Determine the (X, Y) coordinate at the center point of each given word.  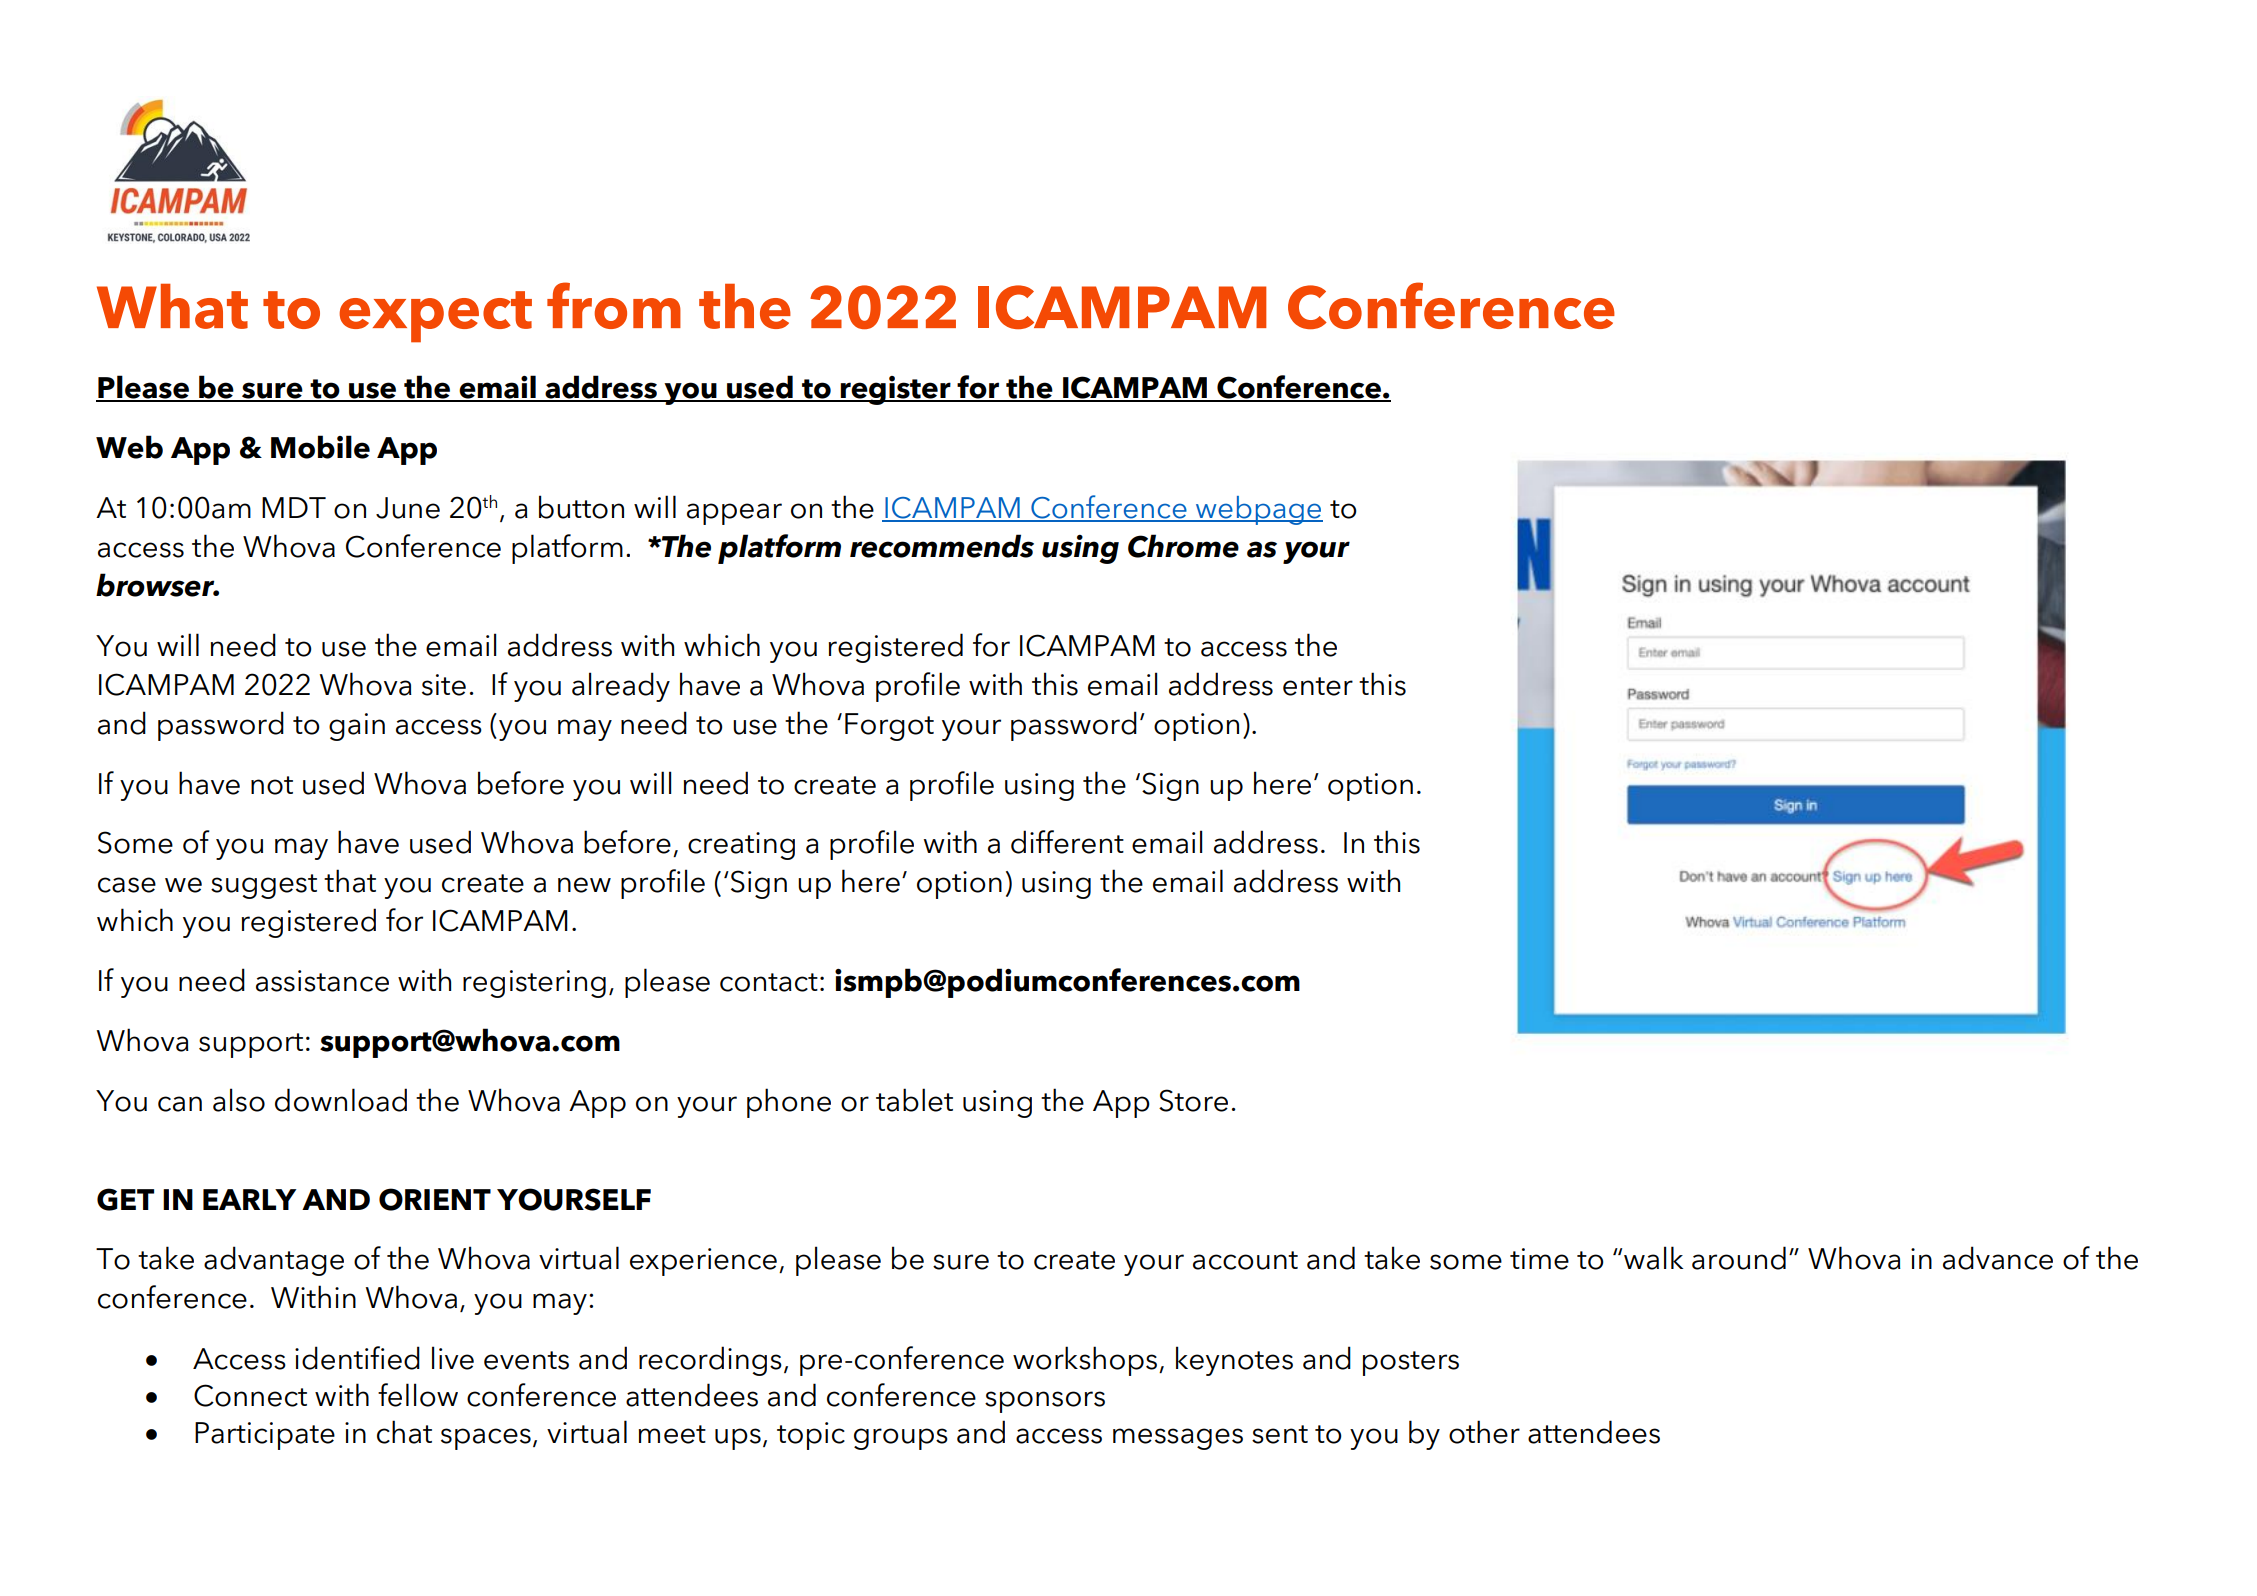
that (350, 881)
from (614, 305)
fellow (418, 1395)
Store (1193, 1100)
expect (435, 317)
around (1739, 1258)
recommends (942, 546)
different (1067, 842)
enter (1318, 686)
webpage (1258, 510)
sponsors (1045, 1402)
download (341, 1100)
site (444, 685)
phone (789, 1103)
